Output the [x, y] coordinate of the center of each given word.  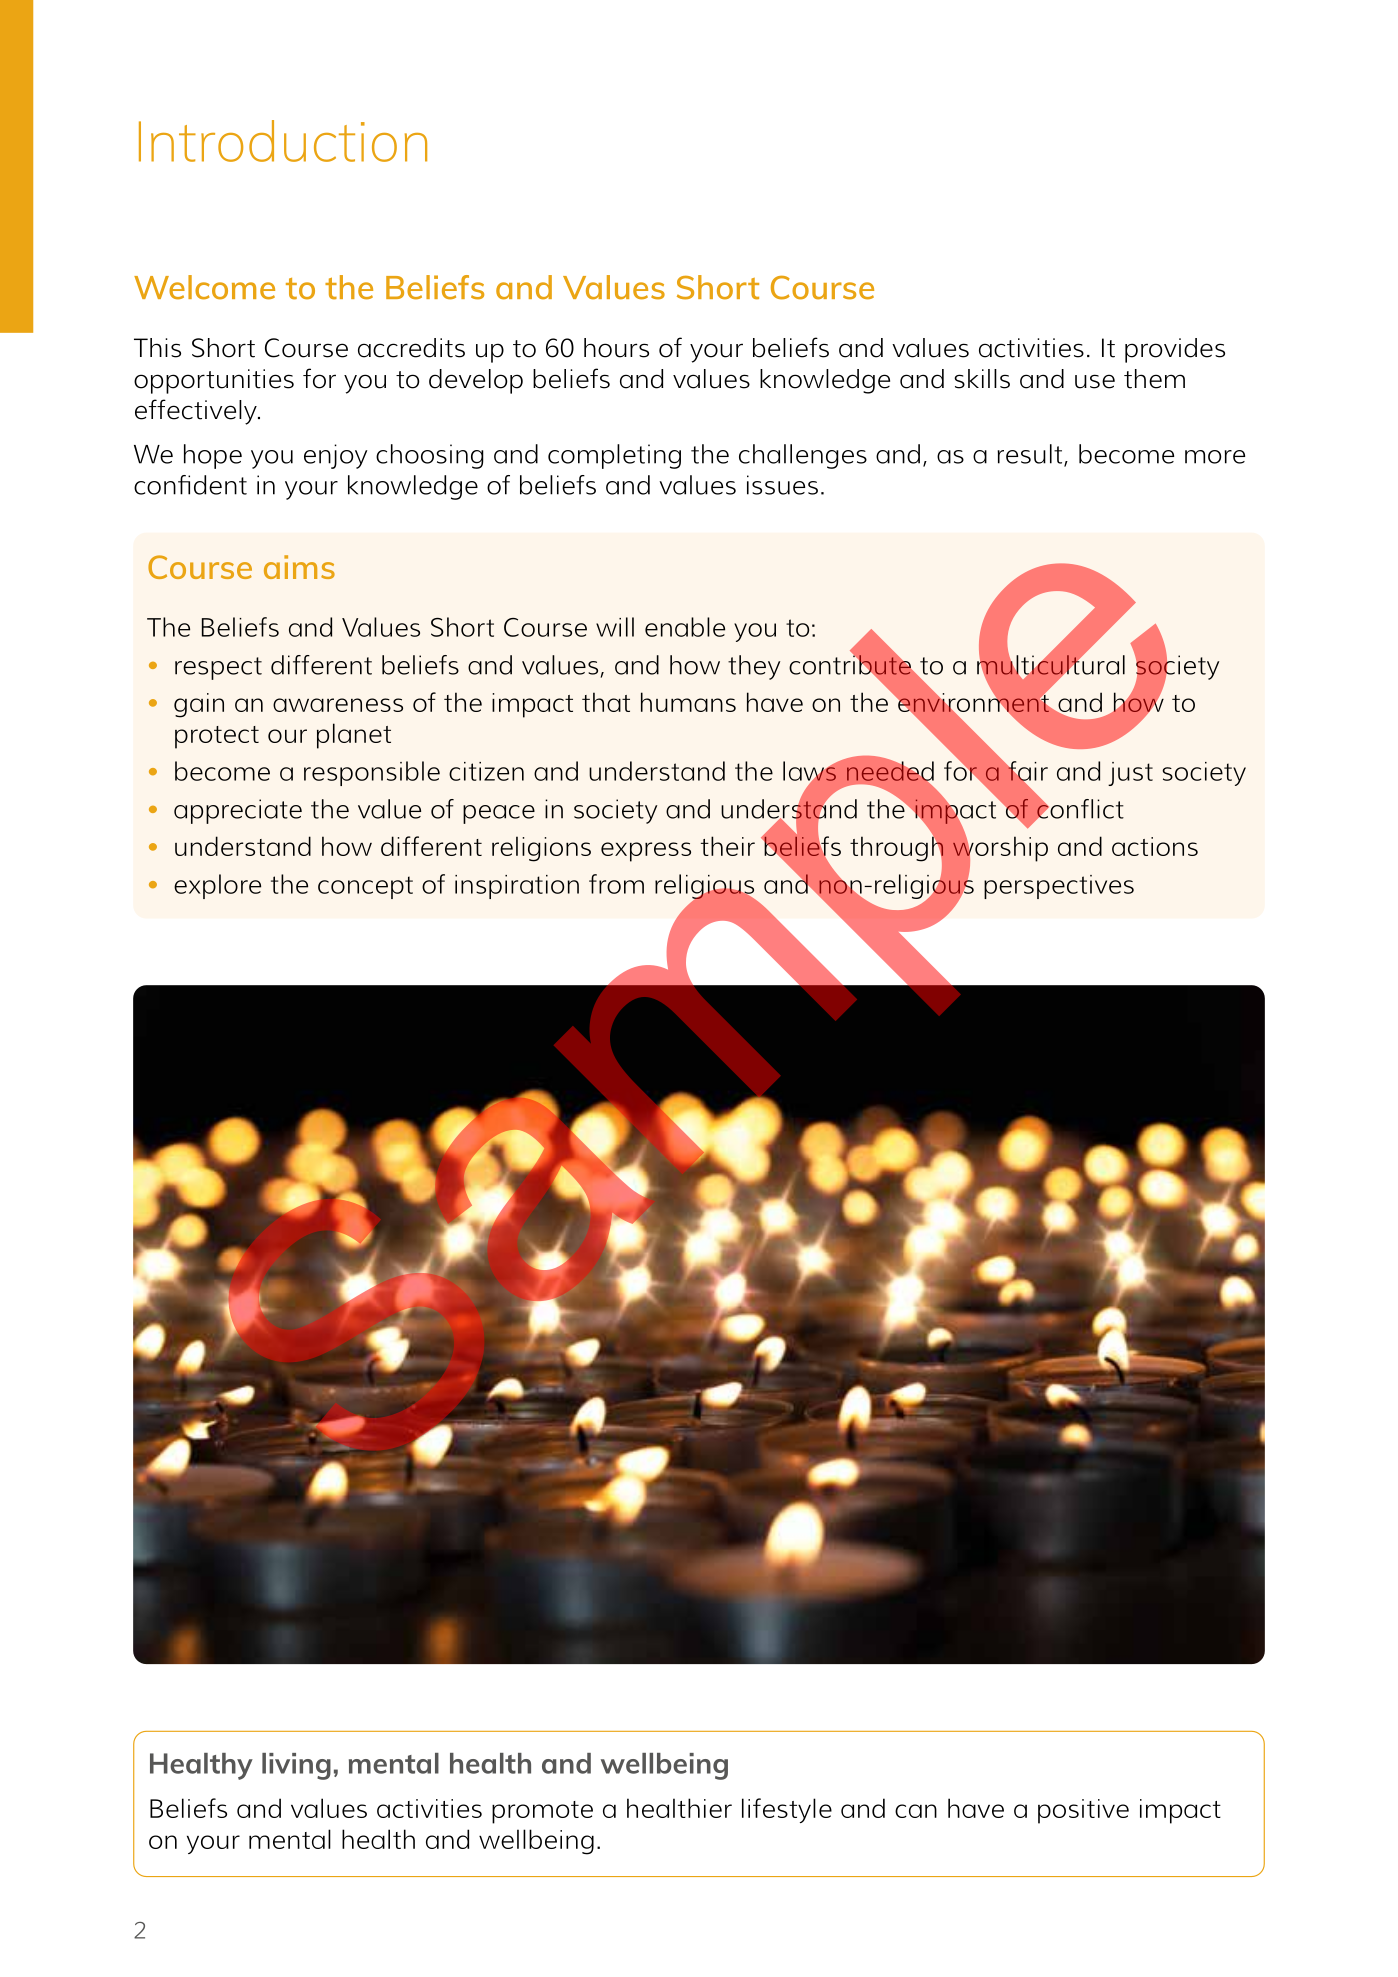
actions [1155, 846]
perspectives [1059, 887]
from [616, 884]
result [1031, 455]
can [916, 1811]
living [296, 1766]
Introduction [283, 141]
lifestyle [787, 1810]
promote [542, 1812]
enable [685, 627]
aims [299, 567]
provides [1175, 350]
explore [217, 886]
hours [616, 348]
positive [1083, 1811]
